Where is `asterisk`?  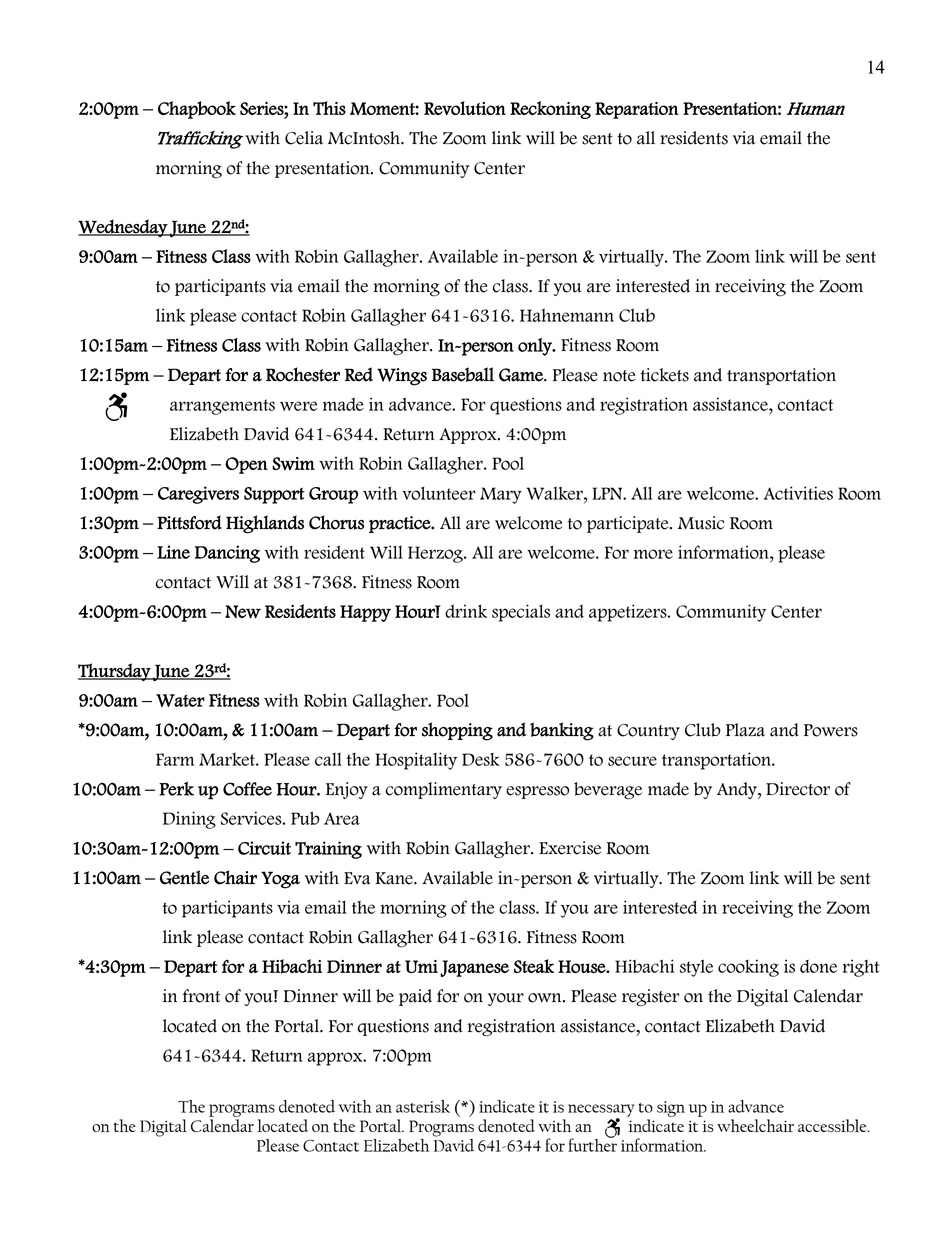
asterisk is located at coordinates (423, 1106).
